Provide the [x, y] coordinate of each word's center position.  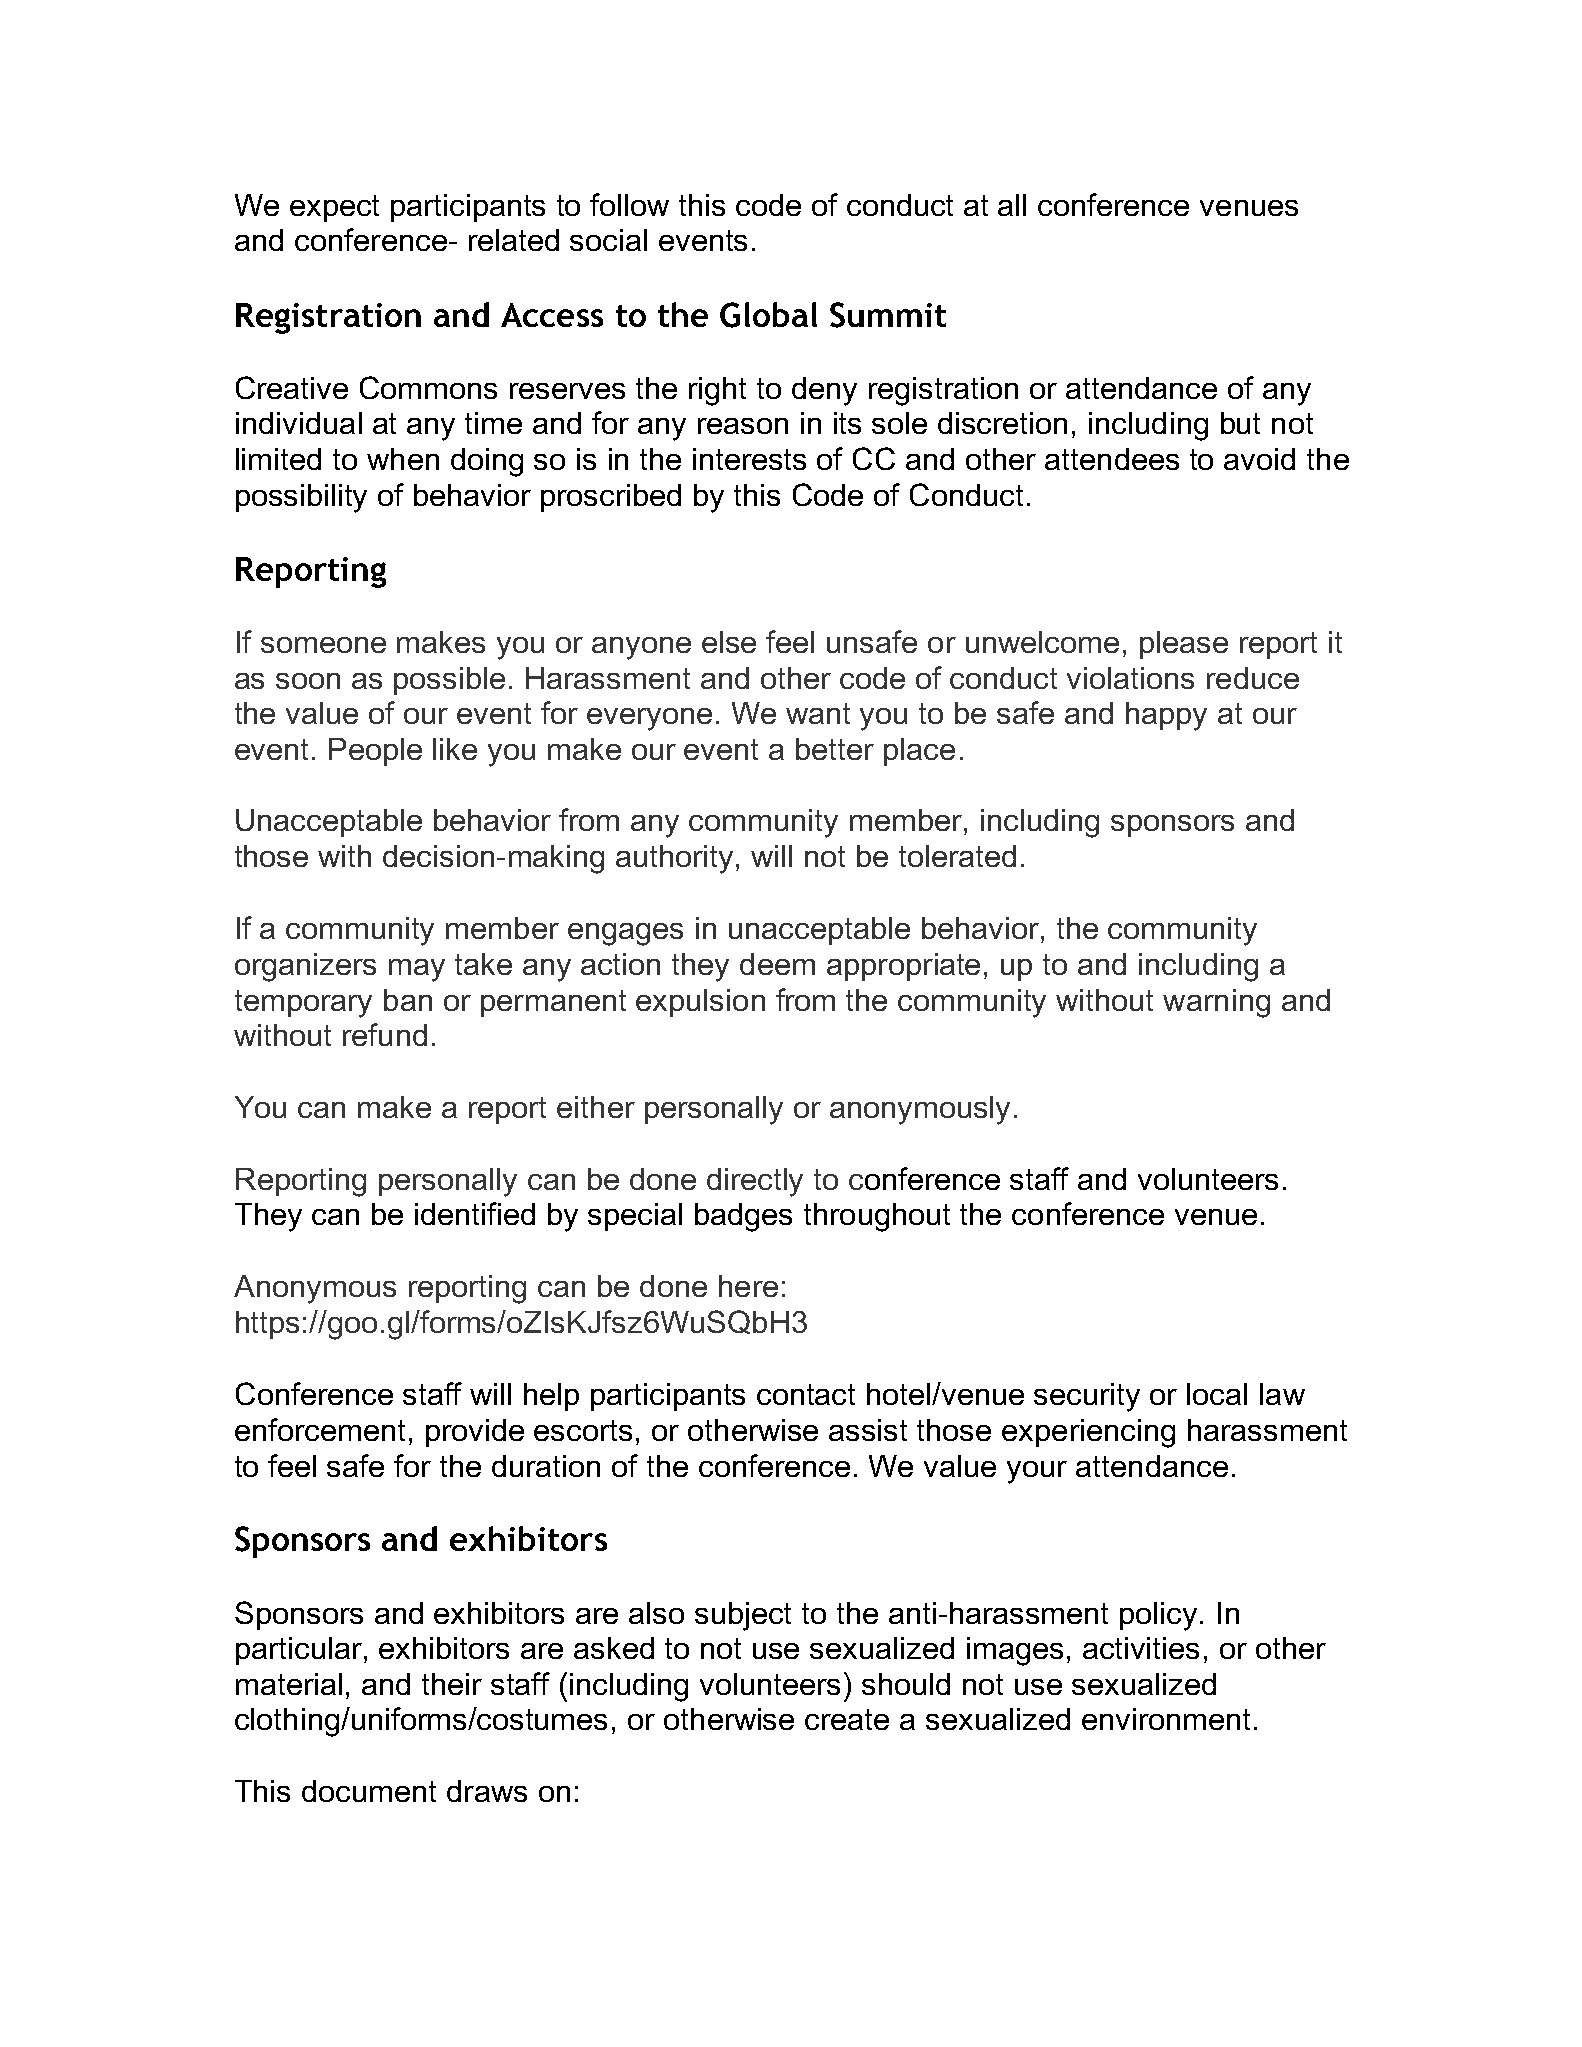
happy [1166, 716]
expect [334, 208]
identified [475, 1213]
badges [743, 1217]
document [369, 1791]
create [847, 1719]
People [375, 752]
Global [768, 315]
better [835, 749]
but [1240, 423]
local [1217, 1394]
